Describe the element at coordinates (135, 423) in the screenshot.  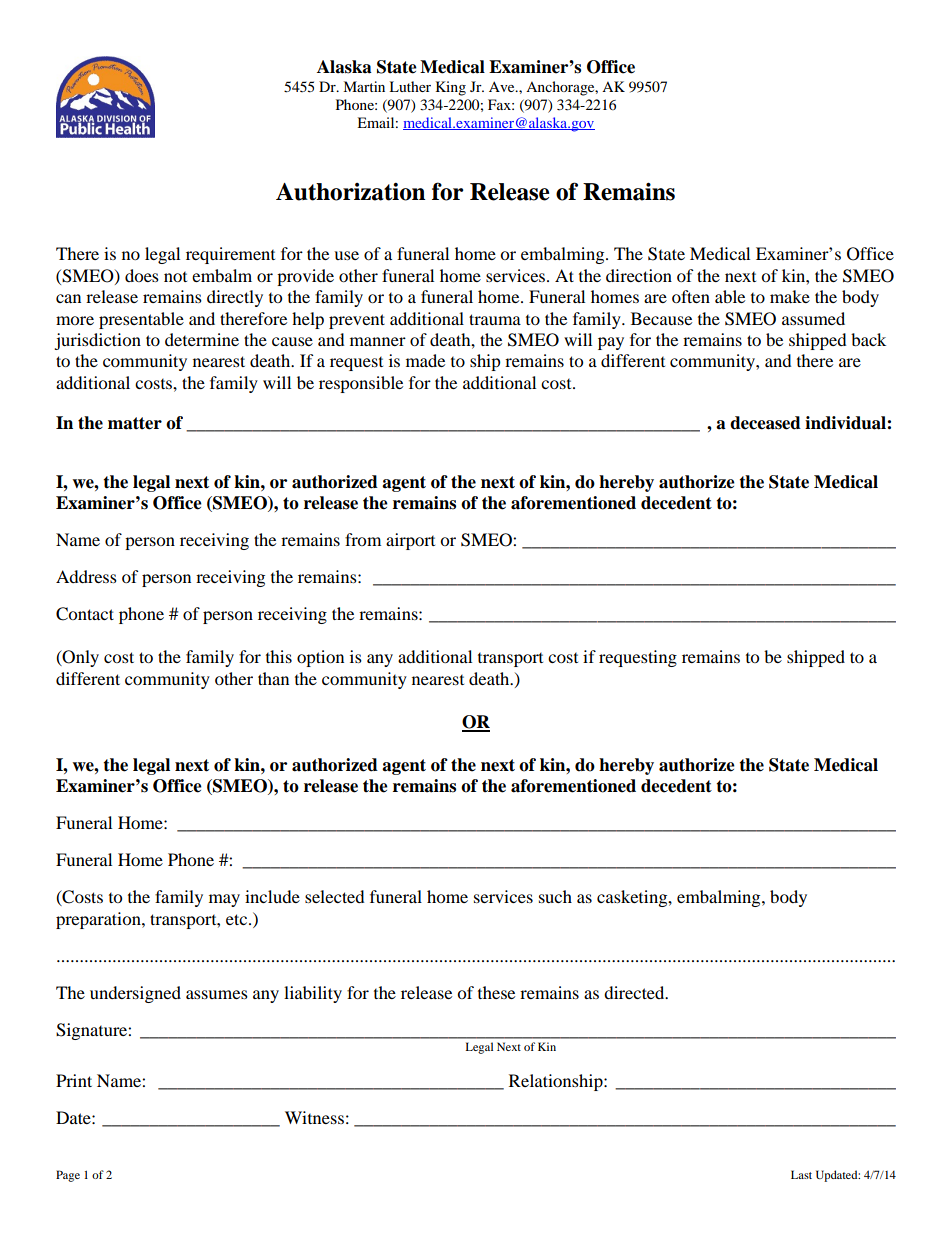
I see `matter` at that location.
